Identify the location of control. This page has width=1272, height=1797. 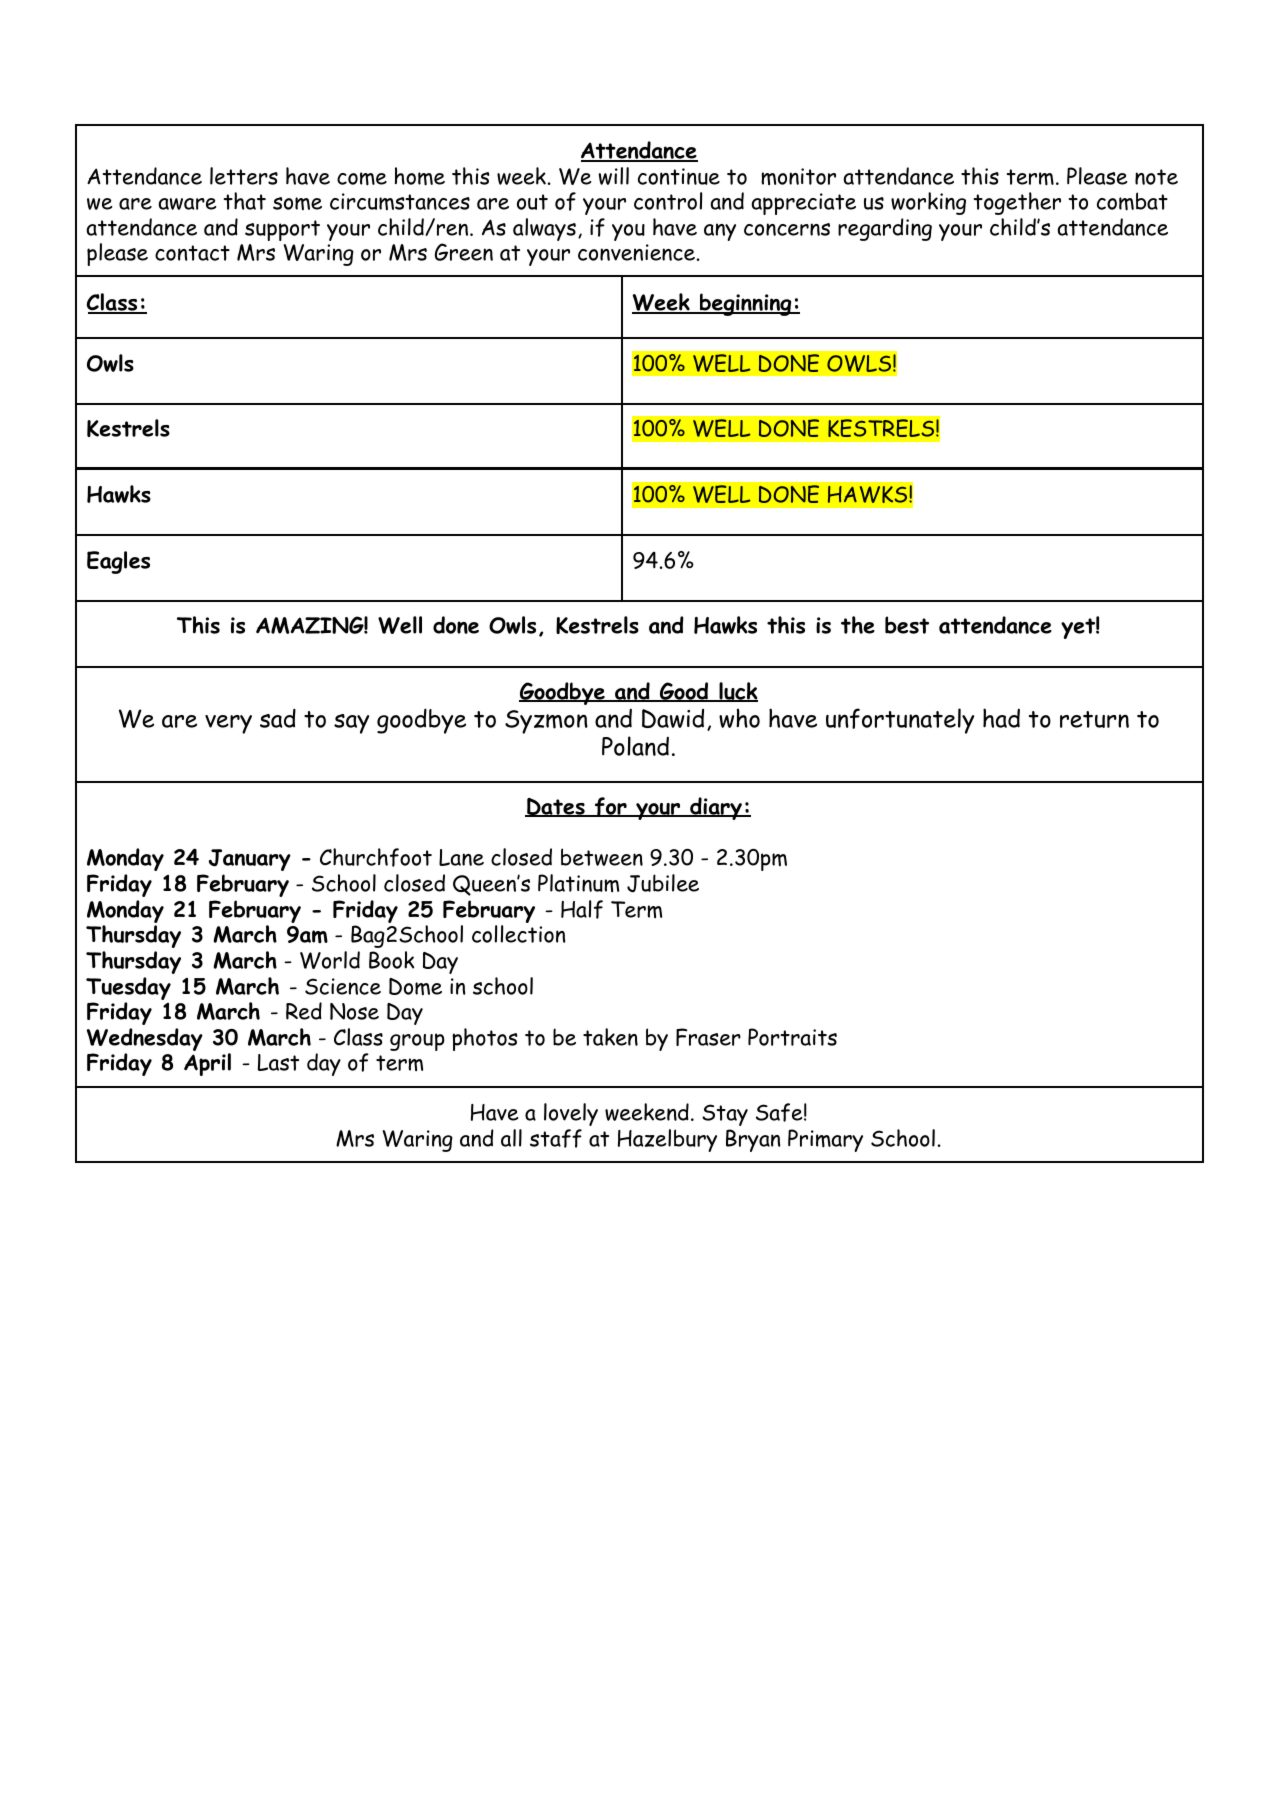
(668, 201).
